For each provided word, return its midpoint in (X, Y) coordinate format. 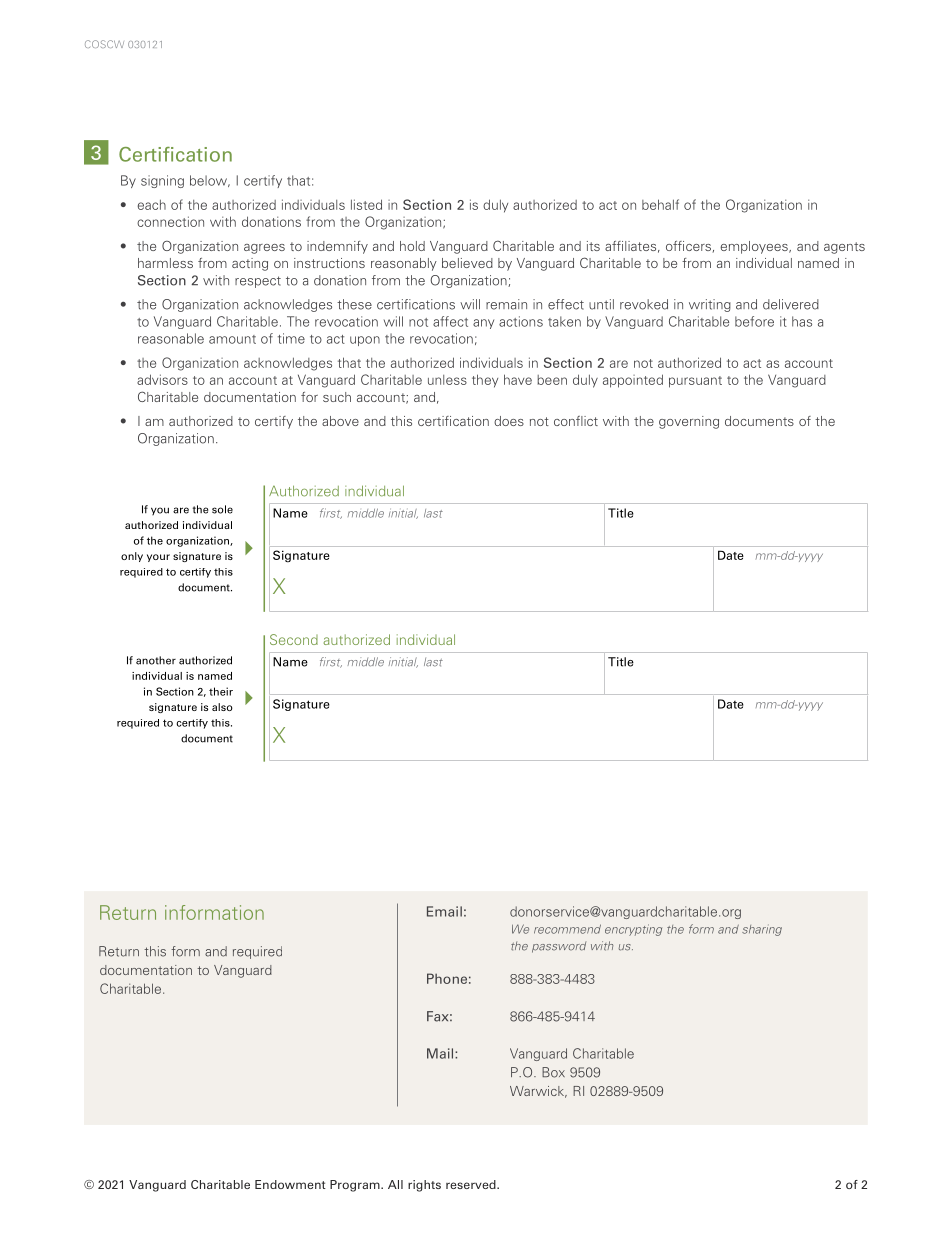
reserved (472, 1184)
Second (294, 639)
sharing (762, 930)
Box (553, 1072)
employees (755, 247)
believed (467, 263)
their (221, 691)
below (209, 181)
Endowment (290, 1184)
